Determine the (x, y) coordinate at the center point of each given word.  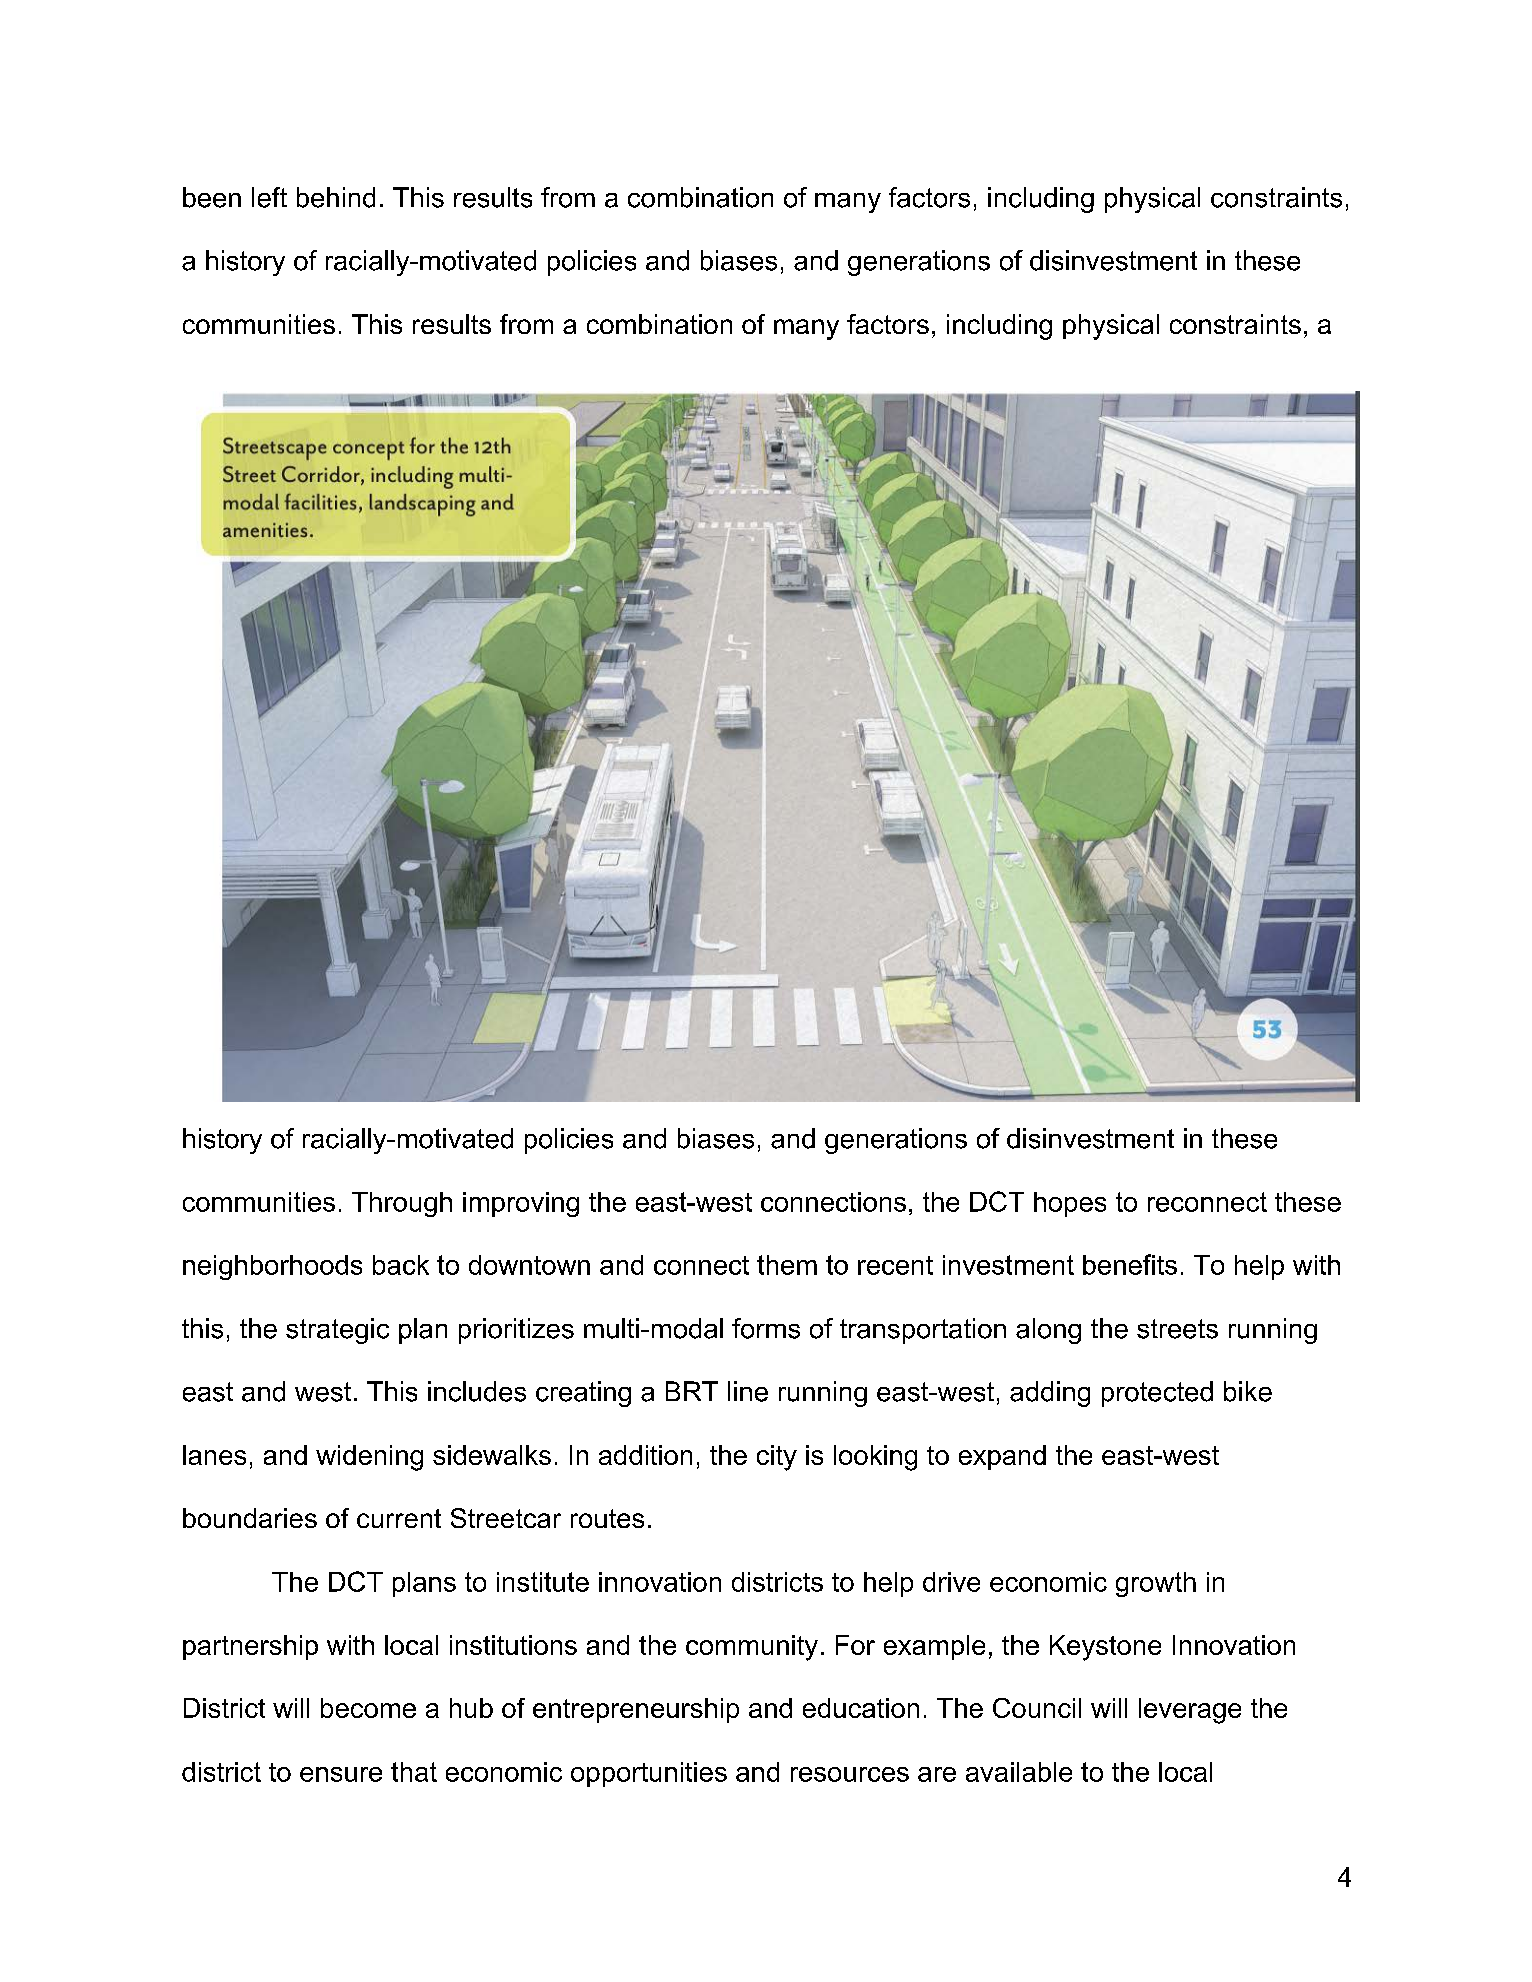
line (748, 1391)
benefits (1130, 1264)
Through (402, 1204)
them (787, 1265)
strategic (337, 1331)
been (212, 197)
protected (1157, 1394)
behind (336, 197)
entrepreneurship (636, 1710)
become (368, 1708)
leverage (1190, 1711)
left (269, 197)
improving (521, 1204)
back (401, 1265)
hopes (1070, 1204)
